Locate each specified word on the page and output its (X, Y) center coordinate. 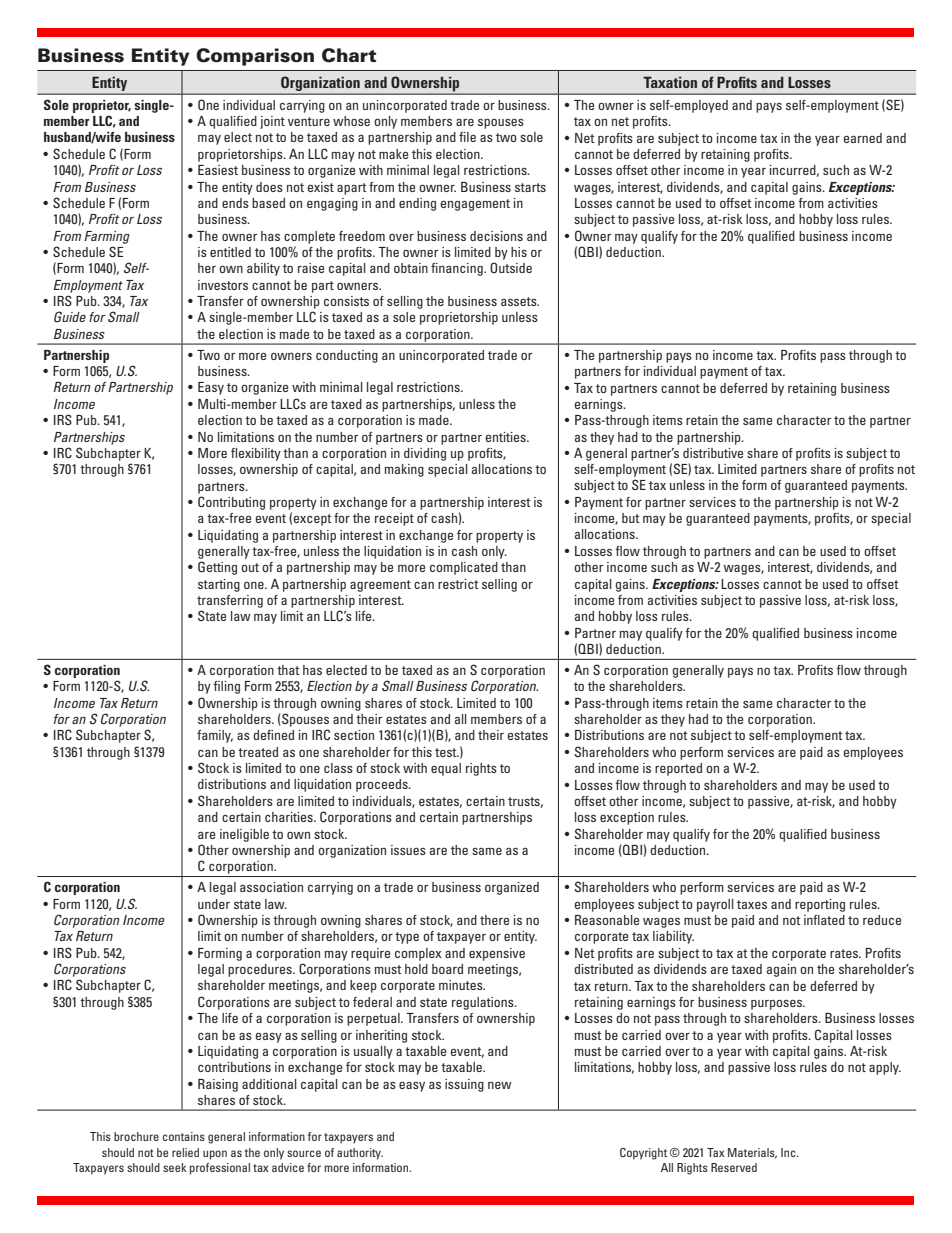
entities (506, 437)
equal (446, 769)
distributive (713, 453)
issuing (464, 1085)
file (467, 137)
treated (258, 752)
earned (862, 138)
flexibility (256, 454)
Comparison (255, 57)
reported (678, 769)
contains (184, 1136)
